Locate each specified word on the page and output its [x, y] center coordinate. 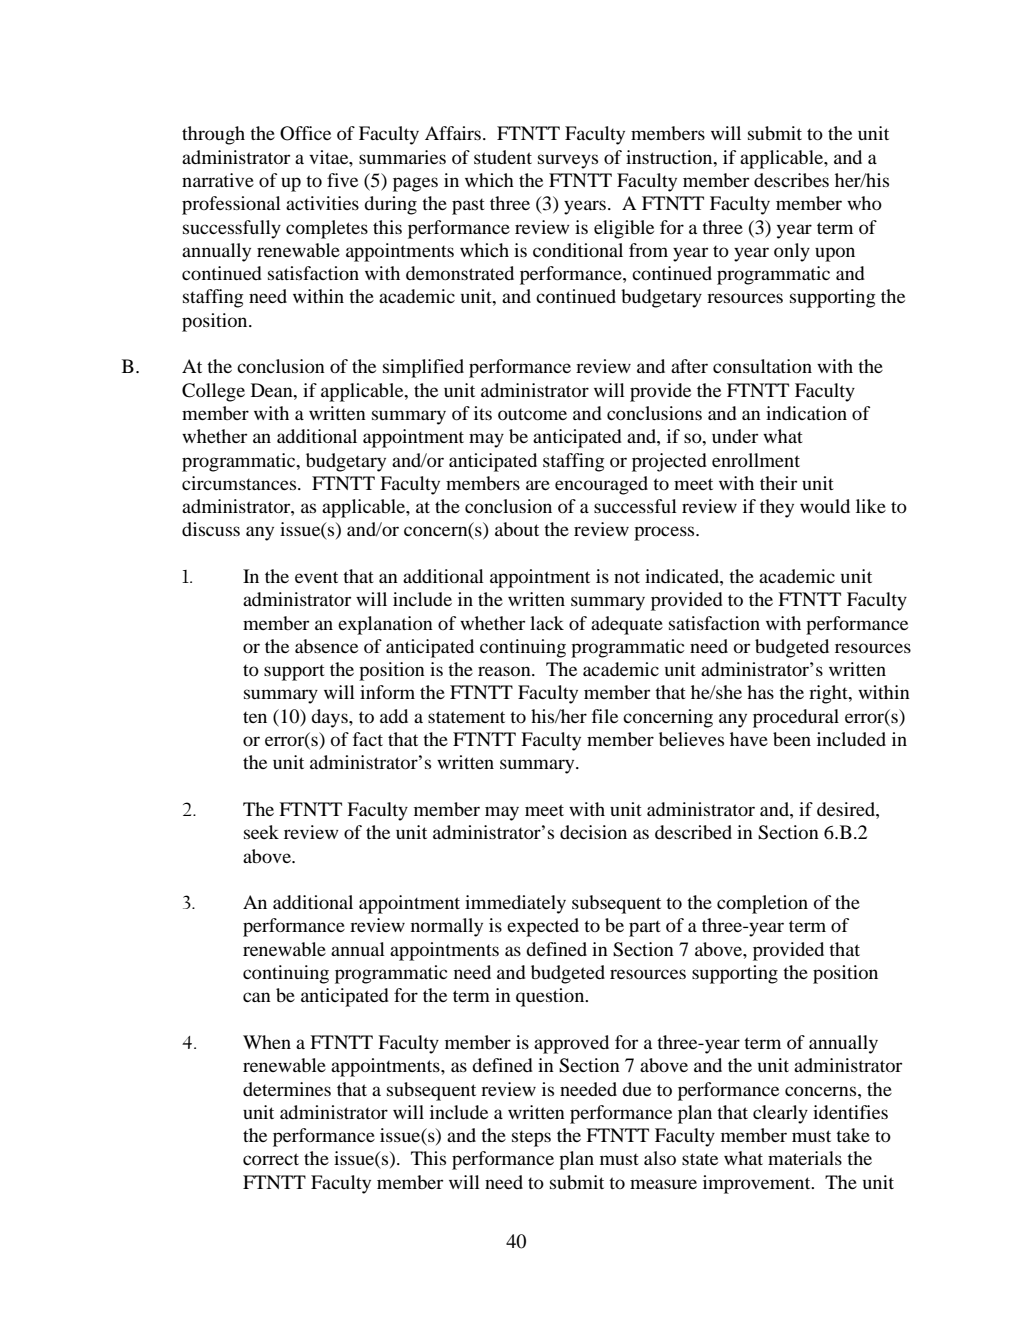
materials [805, 1158]
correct [271, 1159]
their [778, 483]
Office [305, 133]
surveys [568, 161]
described [693, 832]
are [538, 485]
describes [791, 180]
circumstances [240, 483]
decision [593, 832]
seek [261, 832]
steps [531, 1139]
